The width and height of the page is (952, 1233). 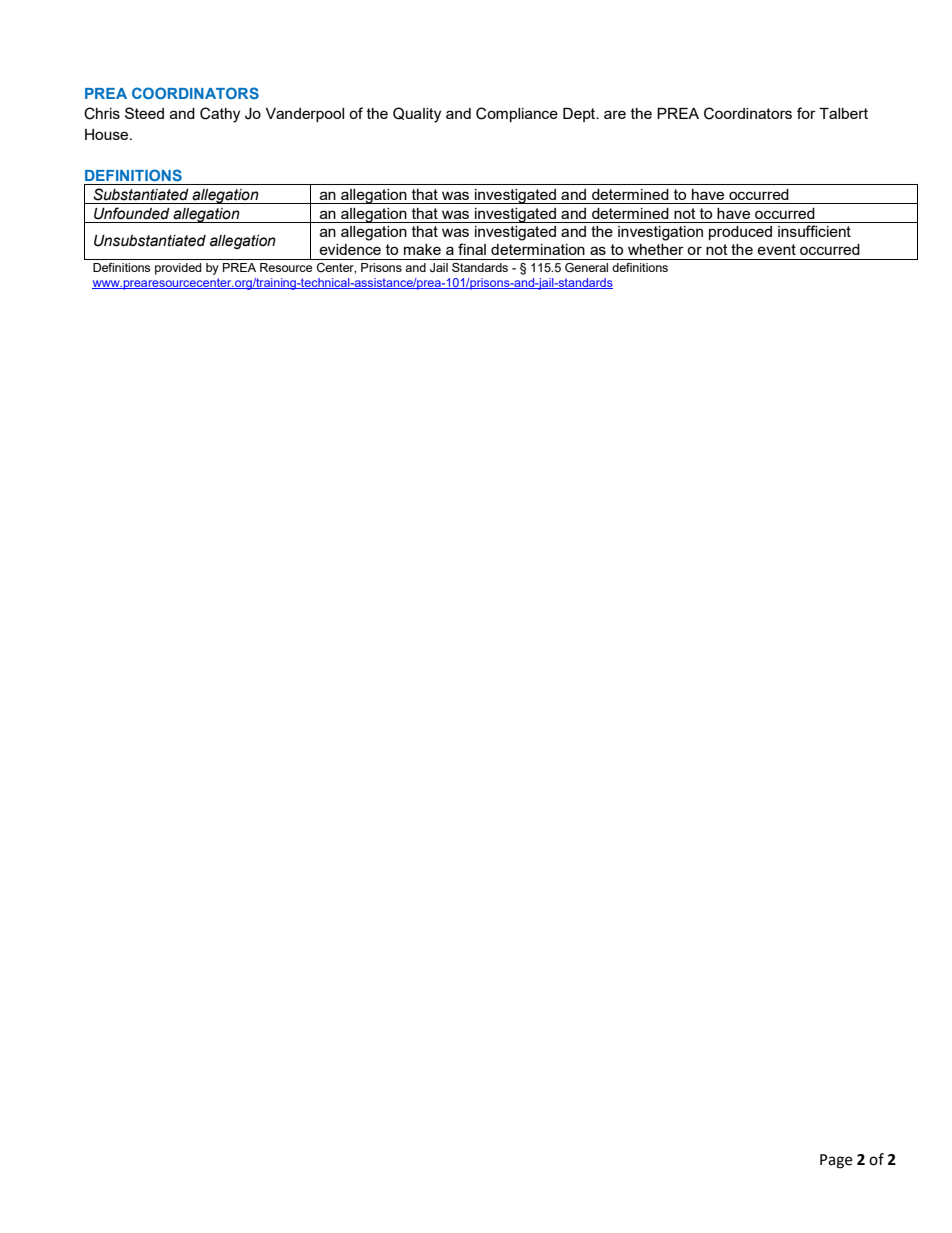 I want to click on for, so click(x=806, y=113).
